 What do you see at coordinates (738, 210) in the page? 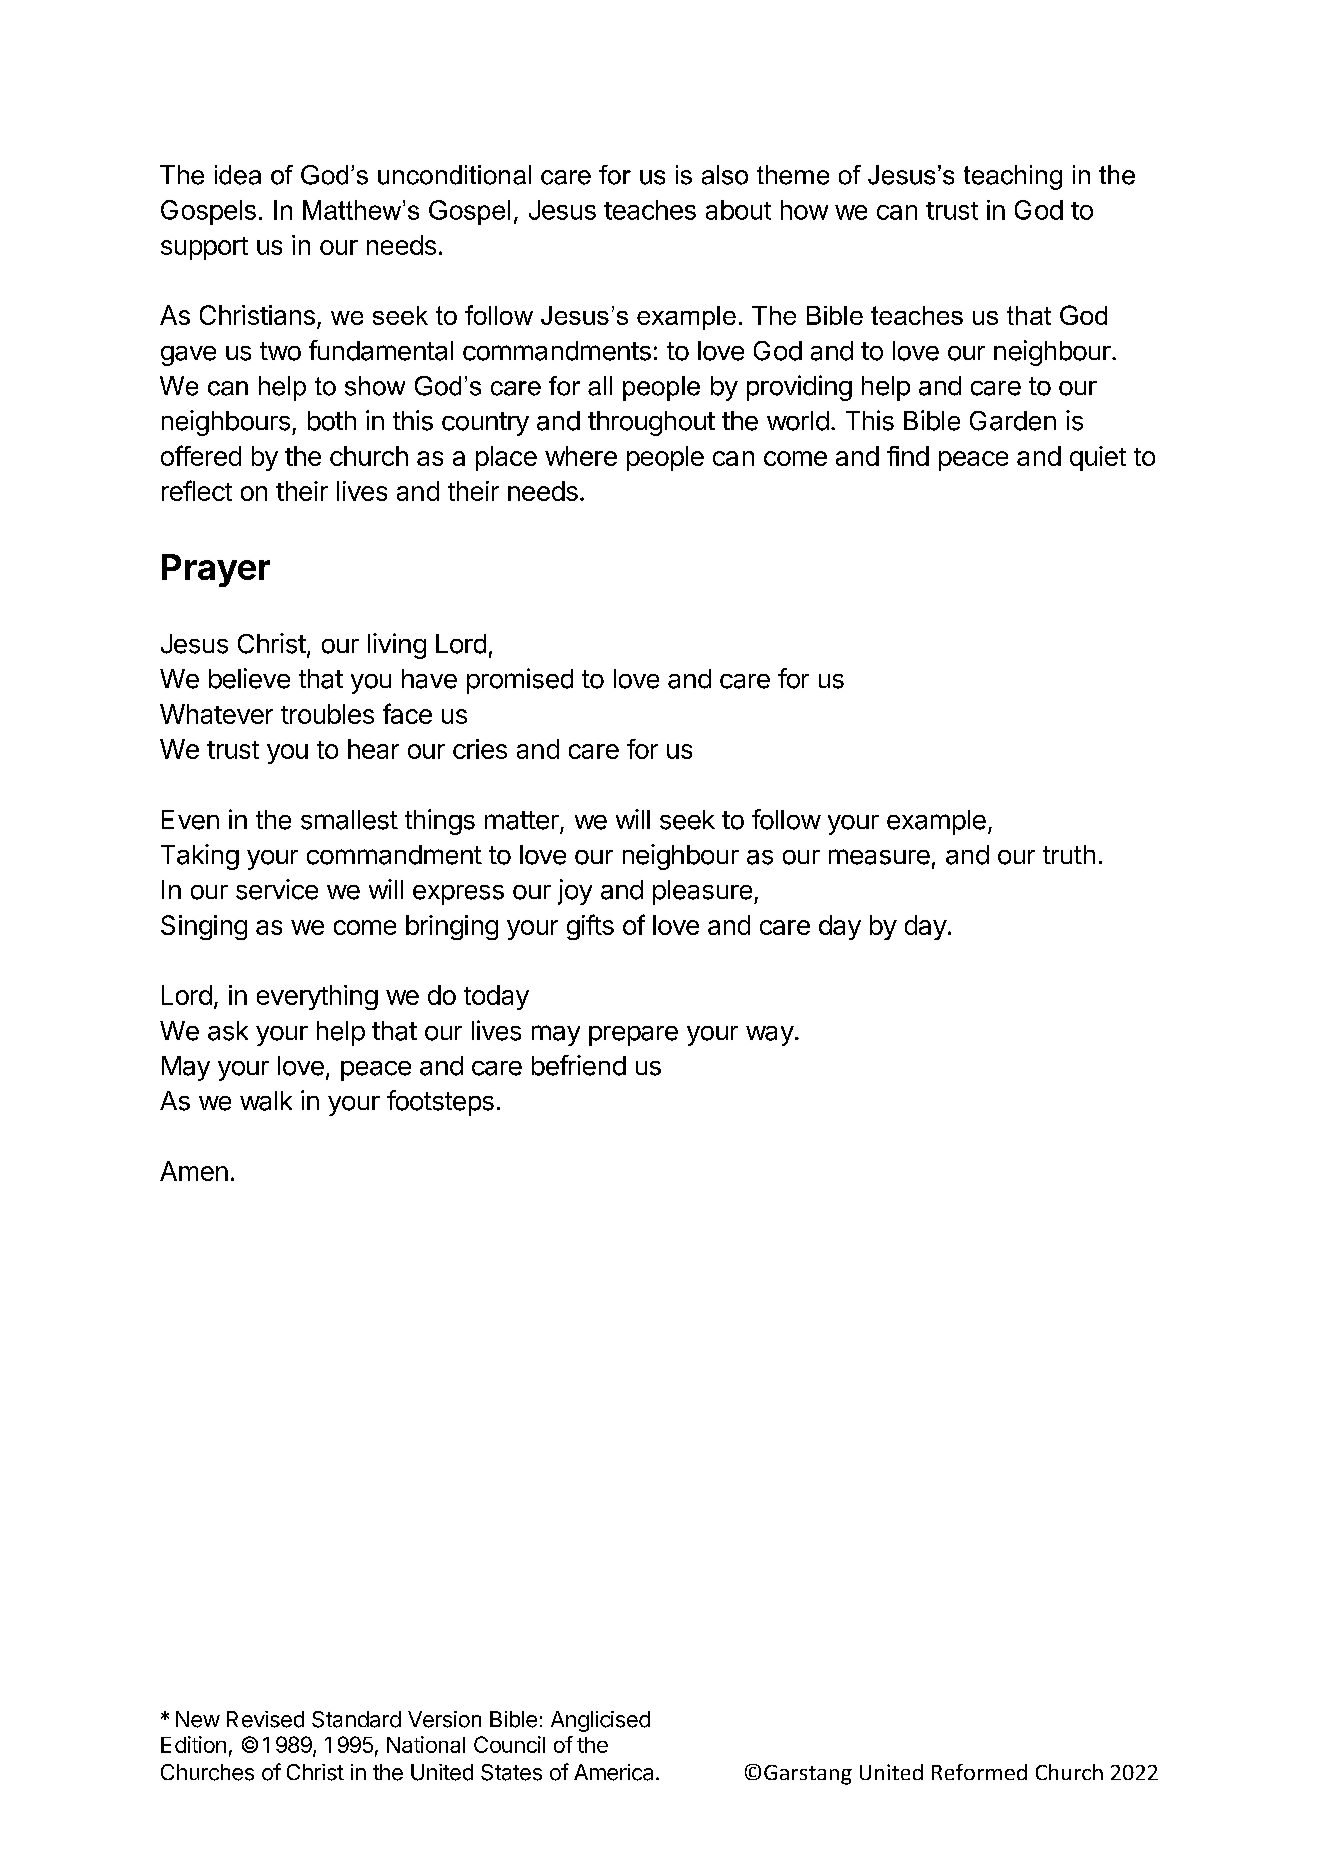
I see `about` at bounding box center [738, 210].
